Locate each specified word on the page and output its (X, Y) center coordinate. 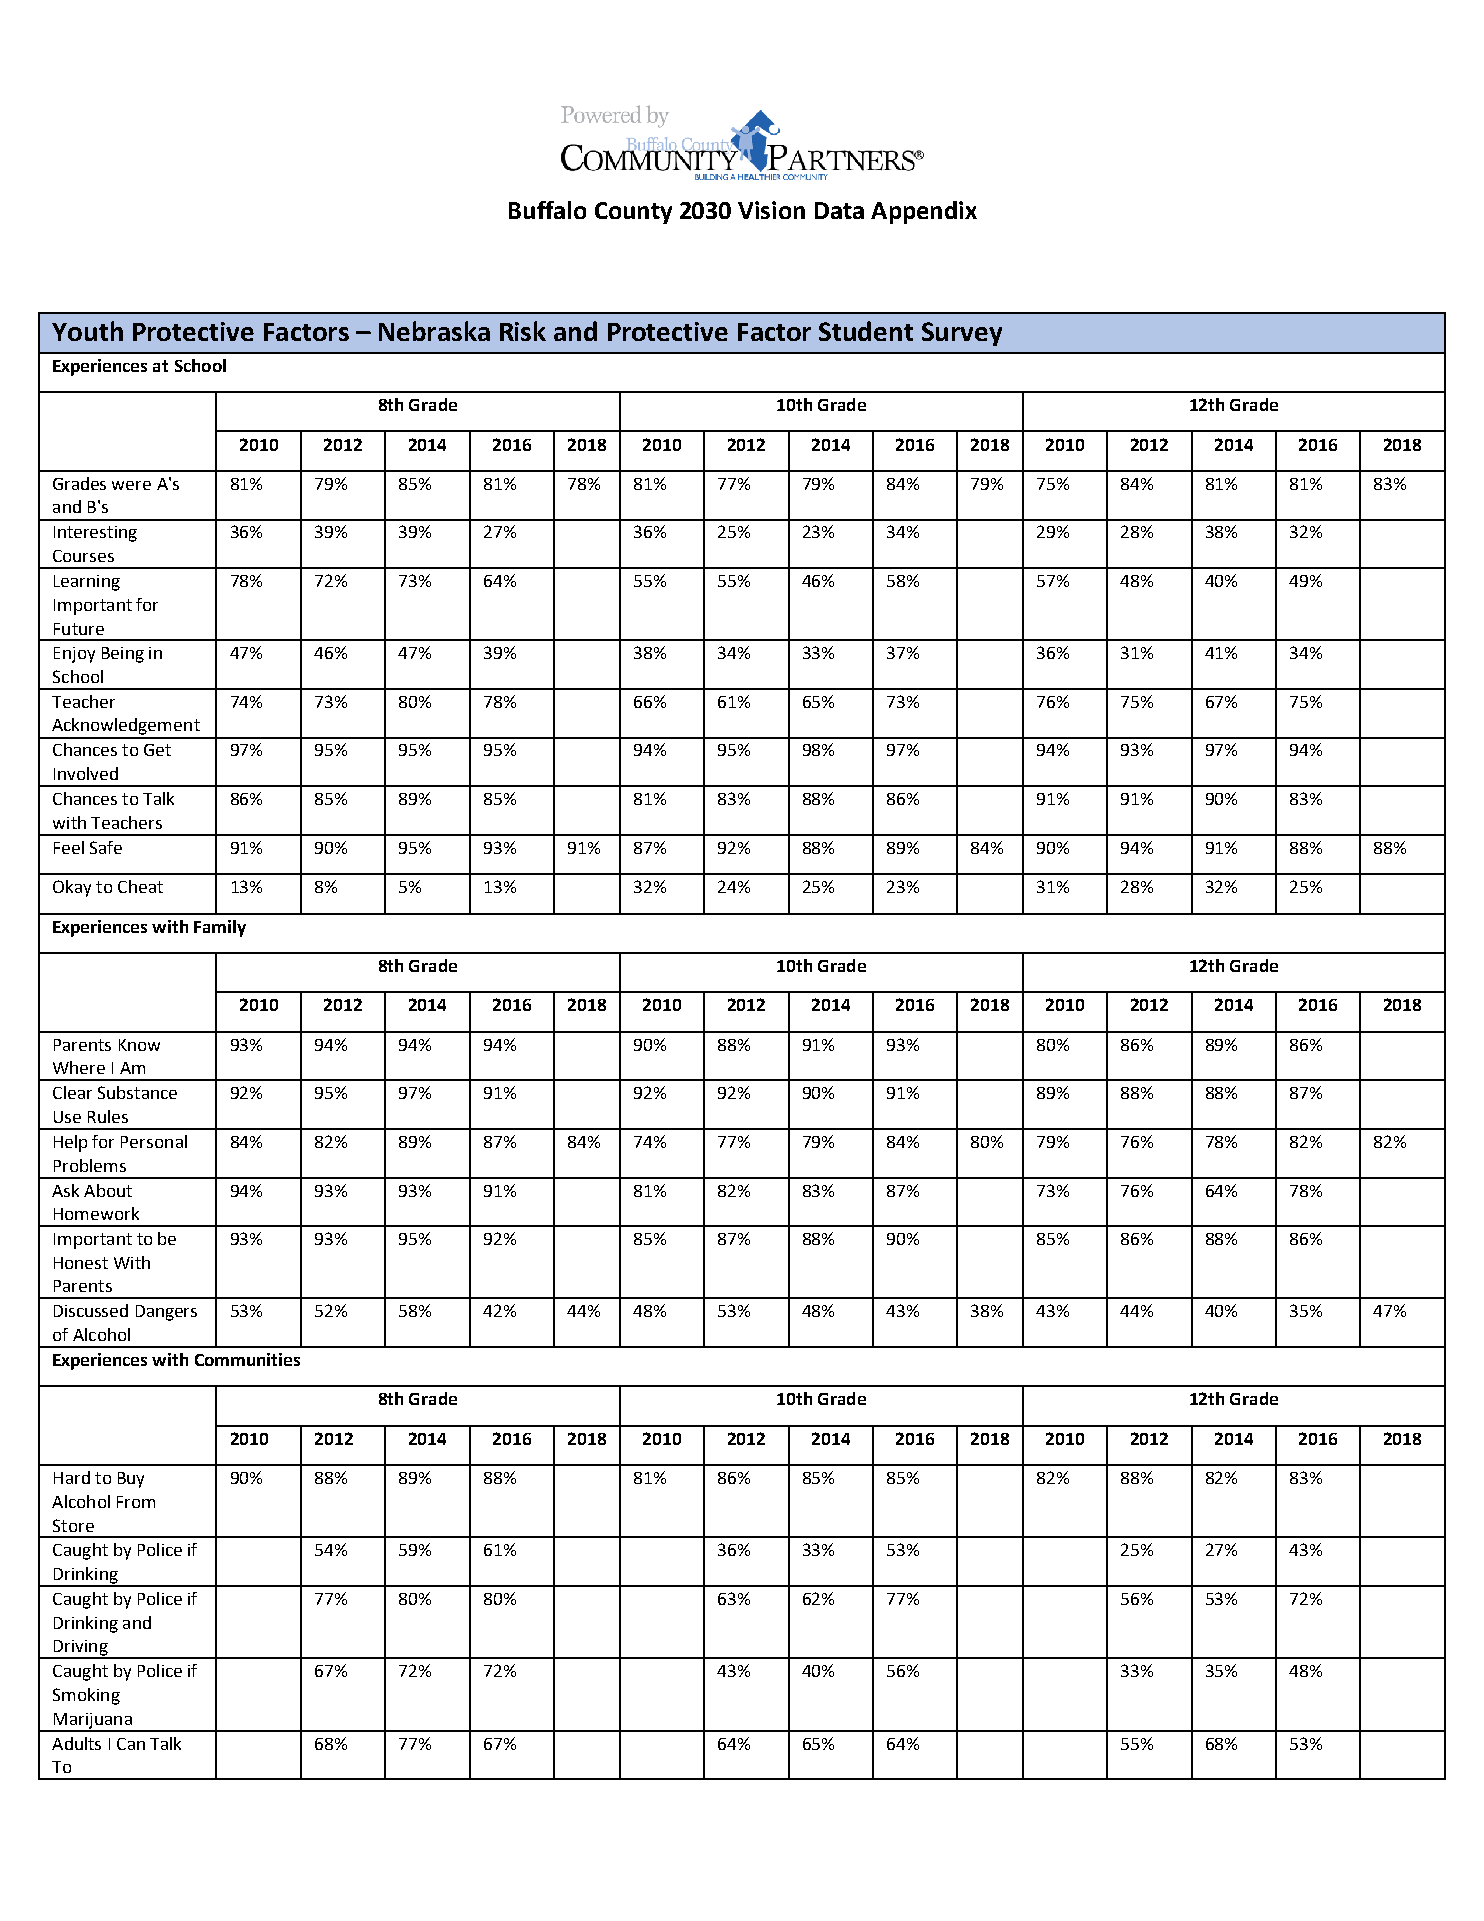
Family (220, 928)
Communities (247, 1359)
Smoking (86, 1696)
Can (131, 1744)
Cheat (140, 886)
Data (839, 210)
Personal (154, 1141)
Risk (523, 331)
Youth (87, 331)
